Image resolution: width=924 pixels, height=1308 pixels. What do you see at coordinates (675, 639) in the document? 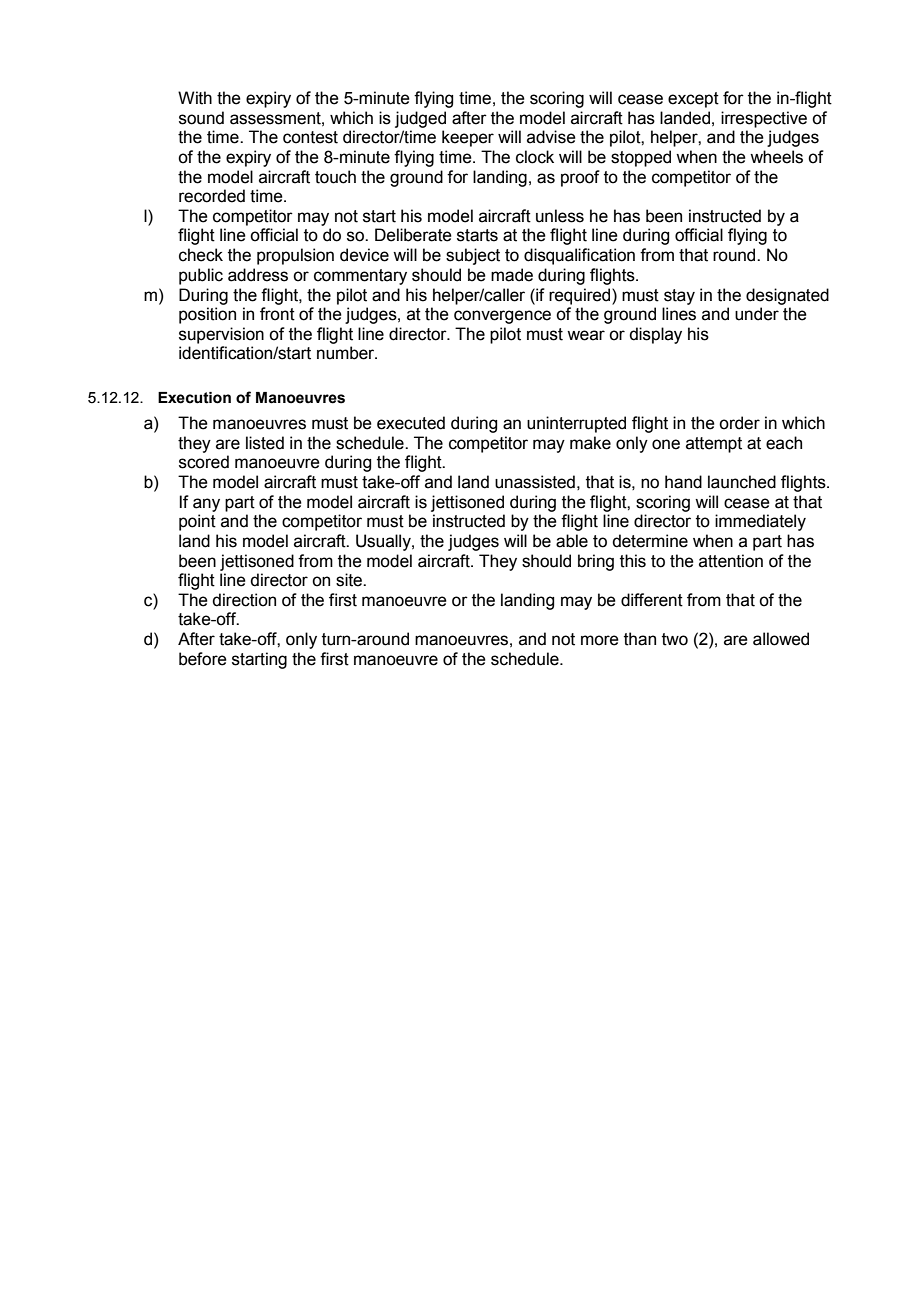
I see `two` at bounding box center [675, 639].
